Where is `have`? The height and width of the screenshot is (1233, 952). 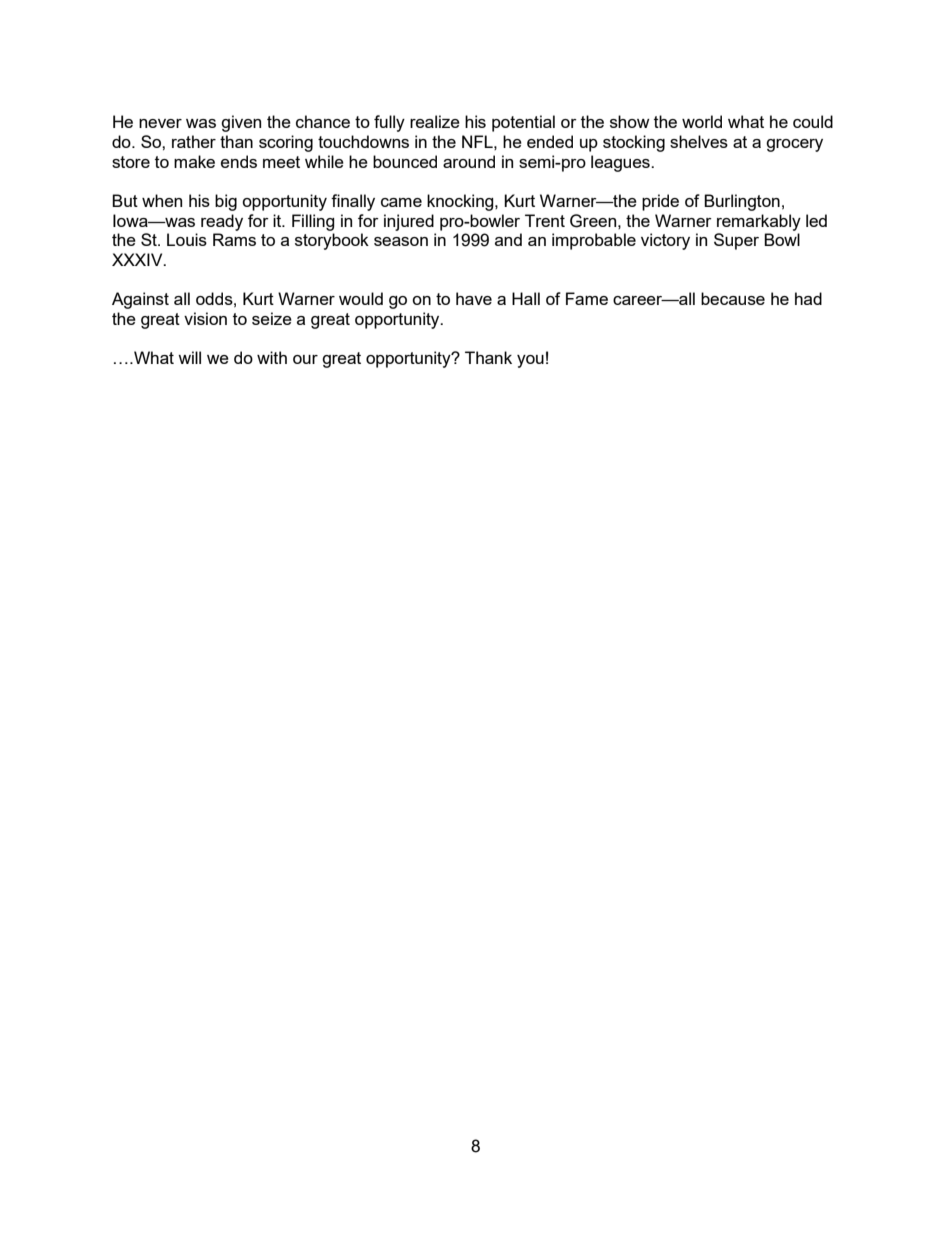
have is located at coordinates (474, 298).
